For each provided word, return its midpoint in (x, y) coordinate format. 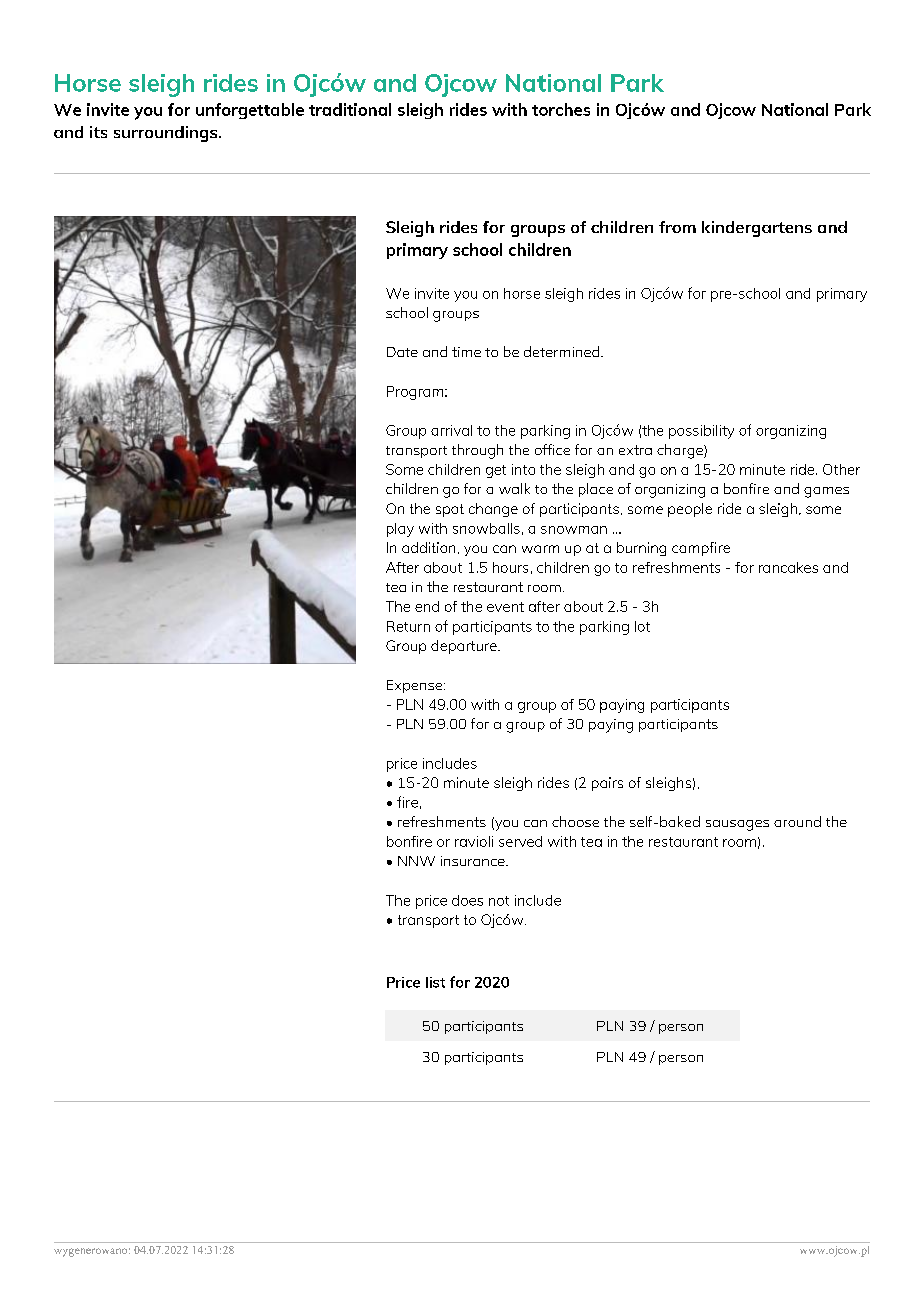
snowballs (486, 528)
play (400, 530)
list (435, 982)
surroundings (167, 134)
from (677, 227)
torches (561, 109)
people (690, 510)
